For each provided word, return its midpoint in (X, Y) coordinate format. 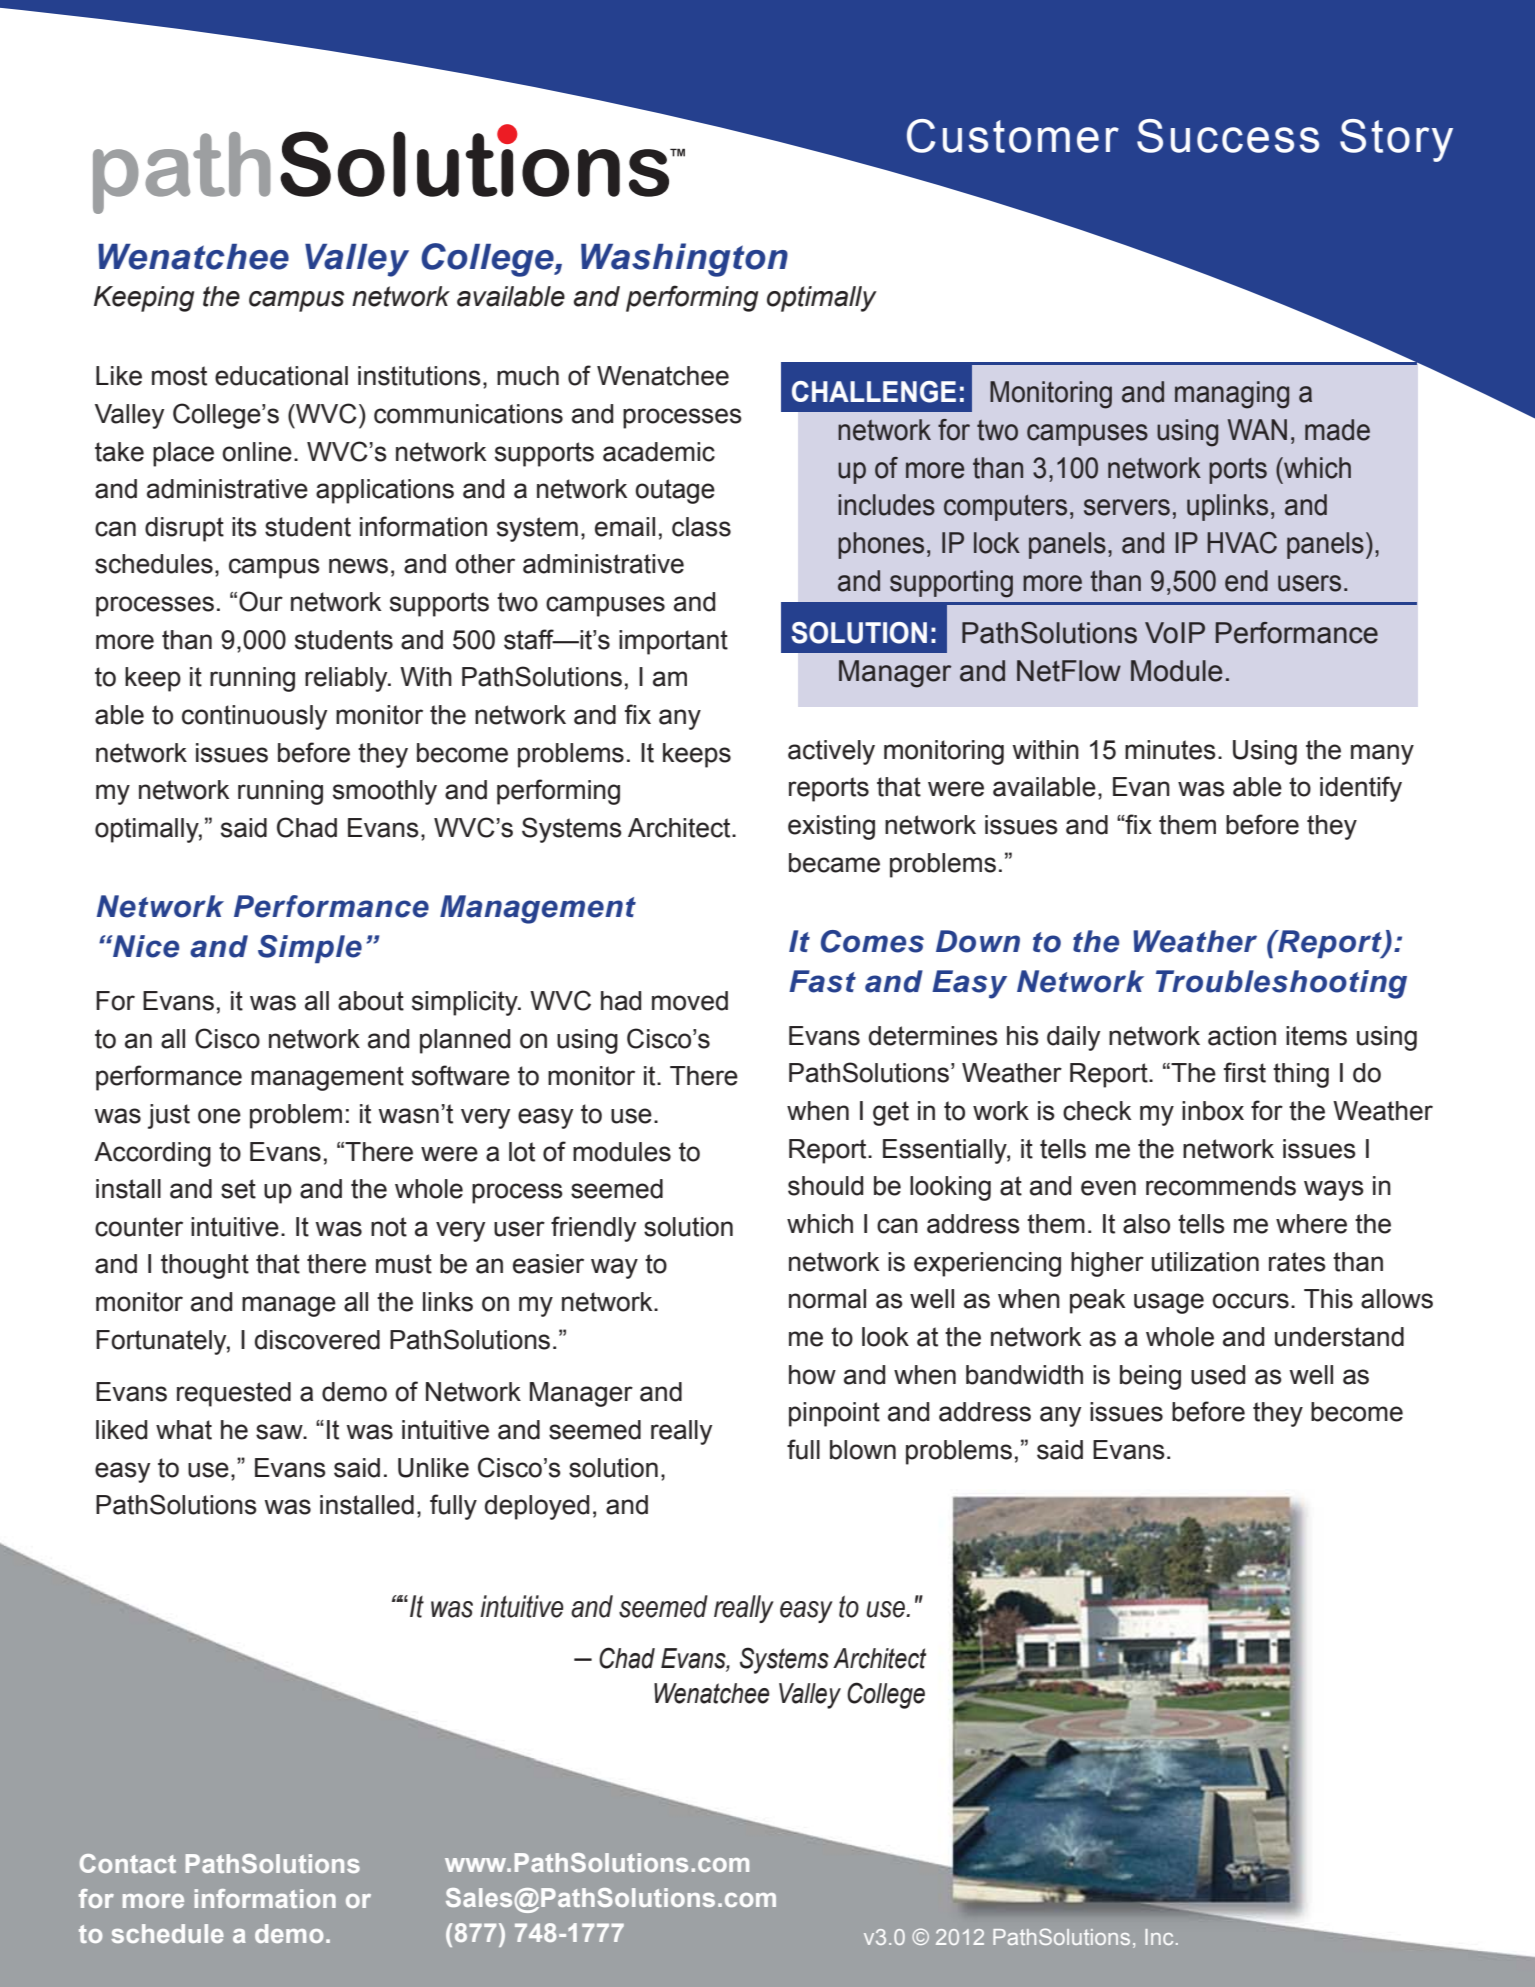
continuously (254, 717)
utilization (1205, 1262)
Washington (684, 260)
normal (827, 1299)
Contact (128, 1863)
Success (1228, 136)
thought (205, 1266)
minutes (1170, 750)
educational (281, 376)
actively (831, 752)
